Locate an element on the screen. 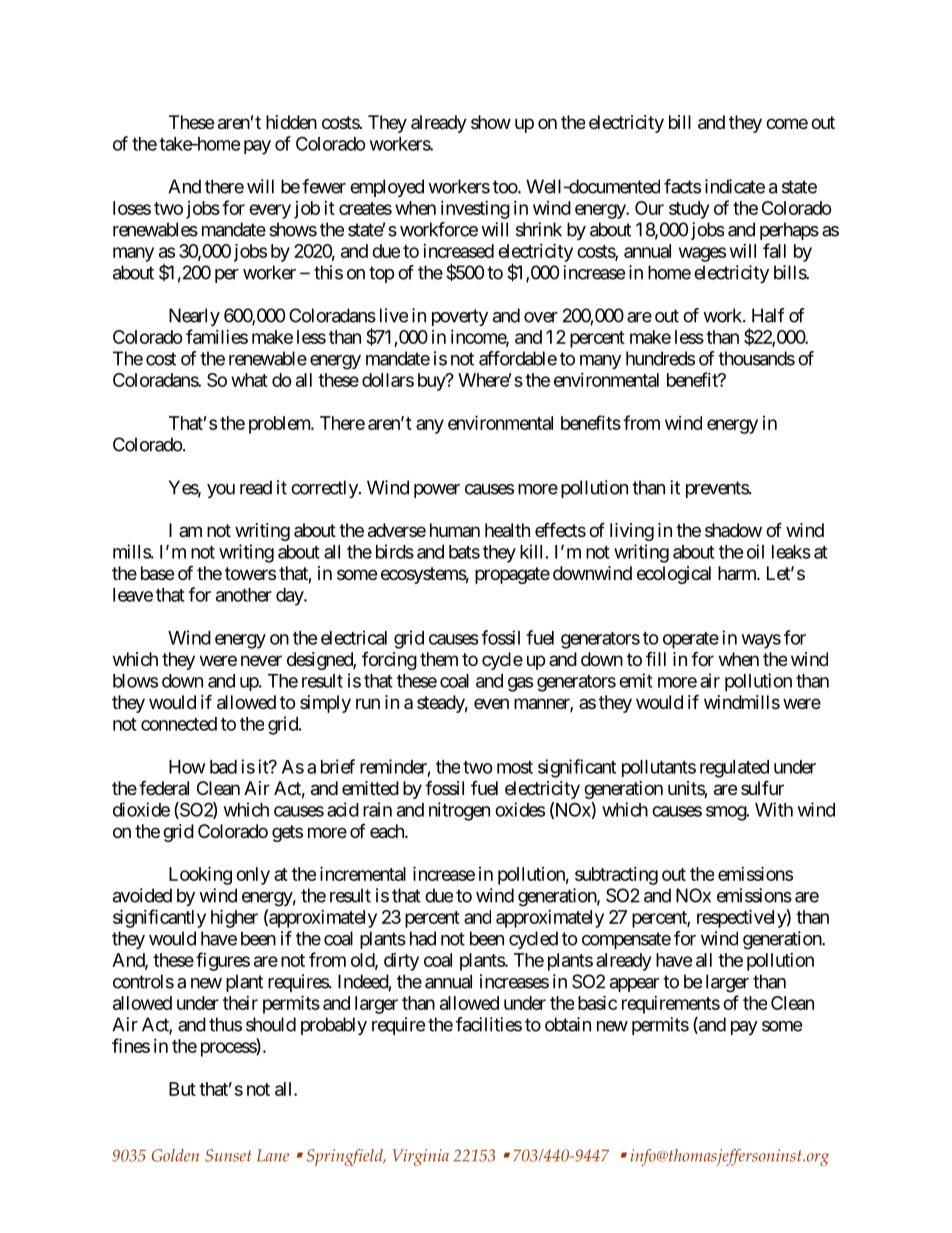 This screenshot has height=1233, width=952. Golden is located at coordinates (175, 1155).
